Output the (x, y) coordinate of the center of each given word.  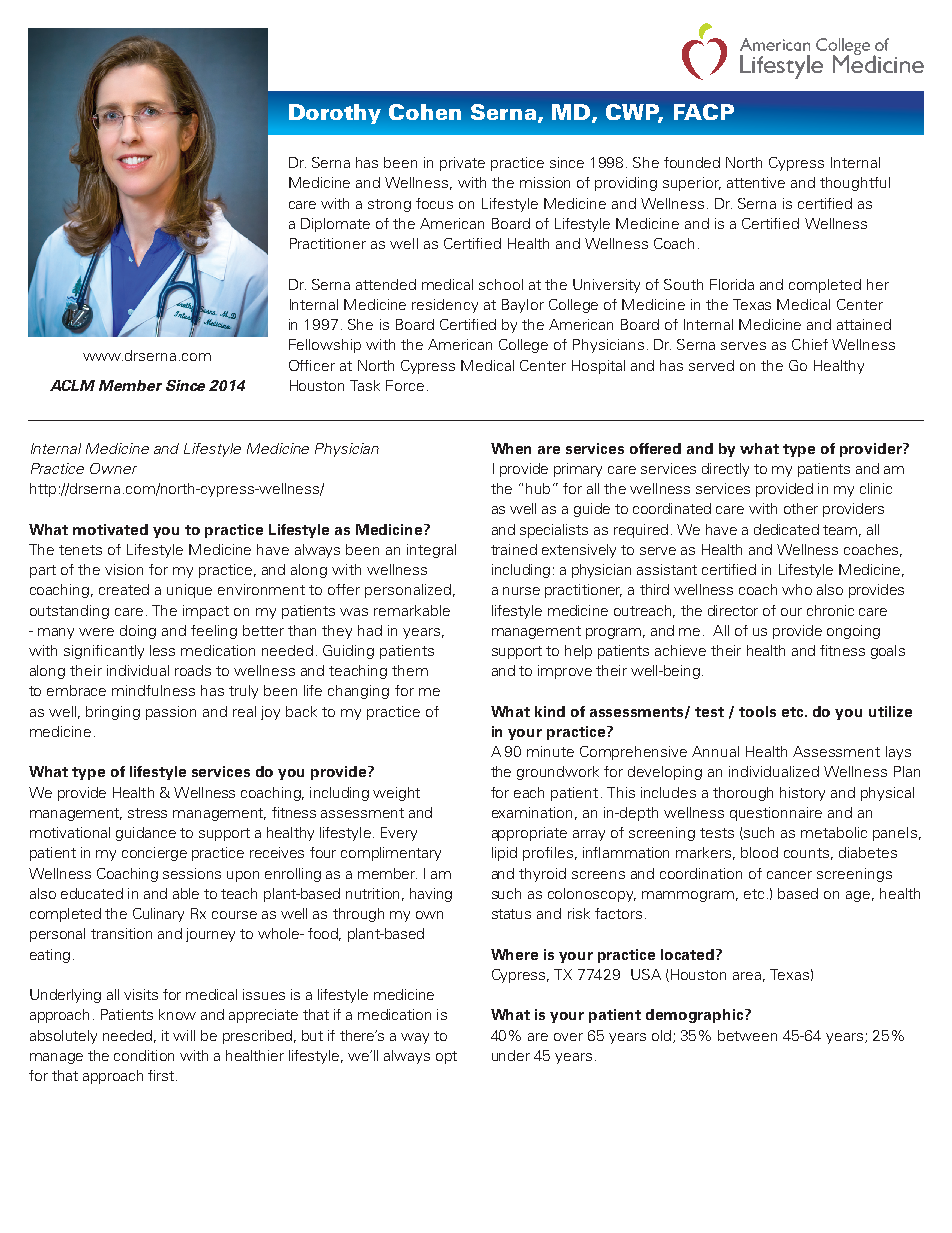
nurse (521, 591)
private (462, 164)
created (124, 589)
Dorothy (335, 114)
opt (446, 1057)
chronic (830, 610)
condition (144, 1055)
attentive (756, 182)
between (747, 1035)
